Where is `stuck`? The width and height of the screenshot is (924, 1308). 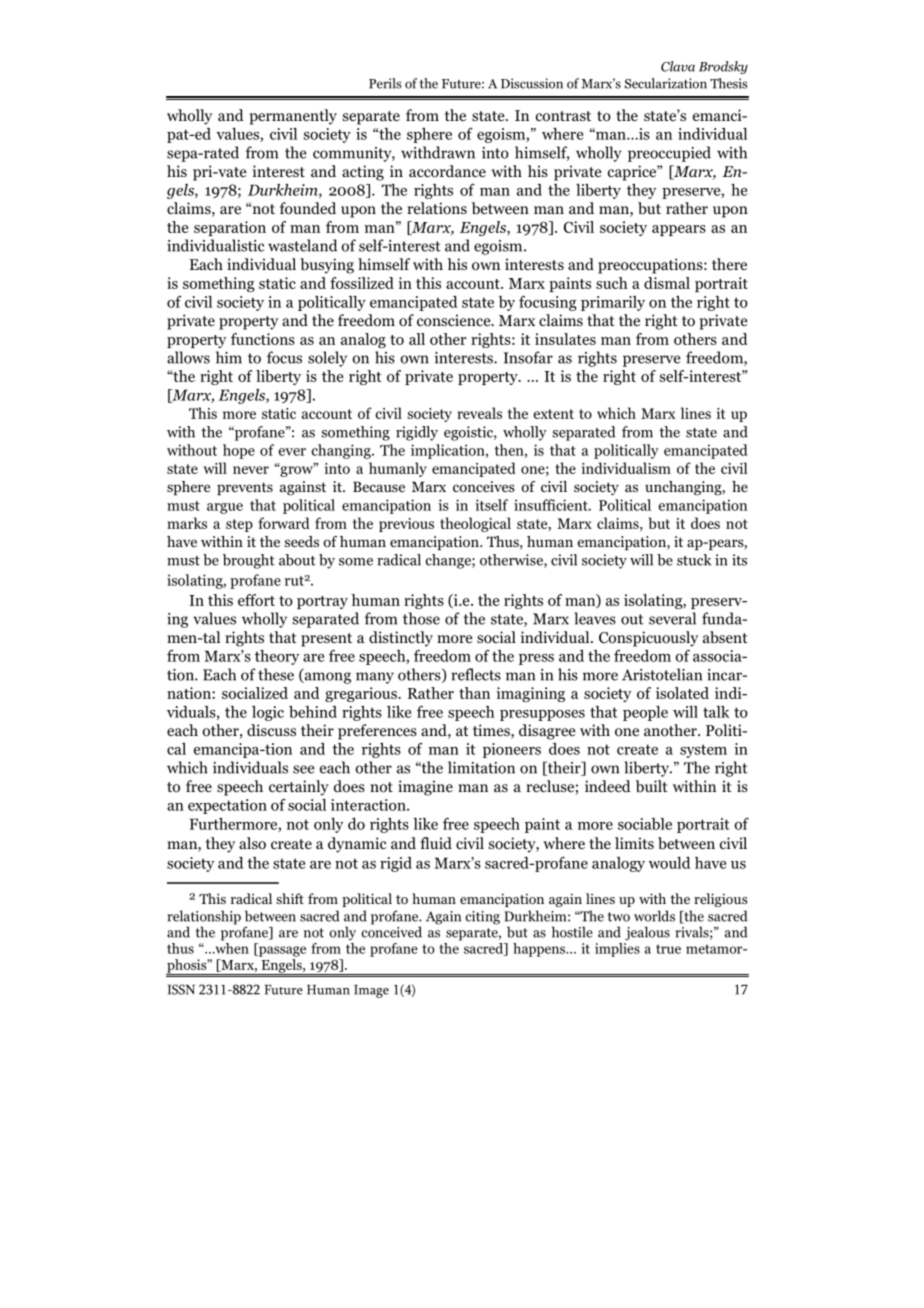
stuck is located at coordinates (694, 560).
